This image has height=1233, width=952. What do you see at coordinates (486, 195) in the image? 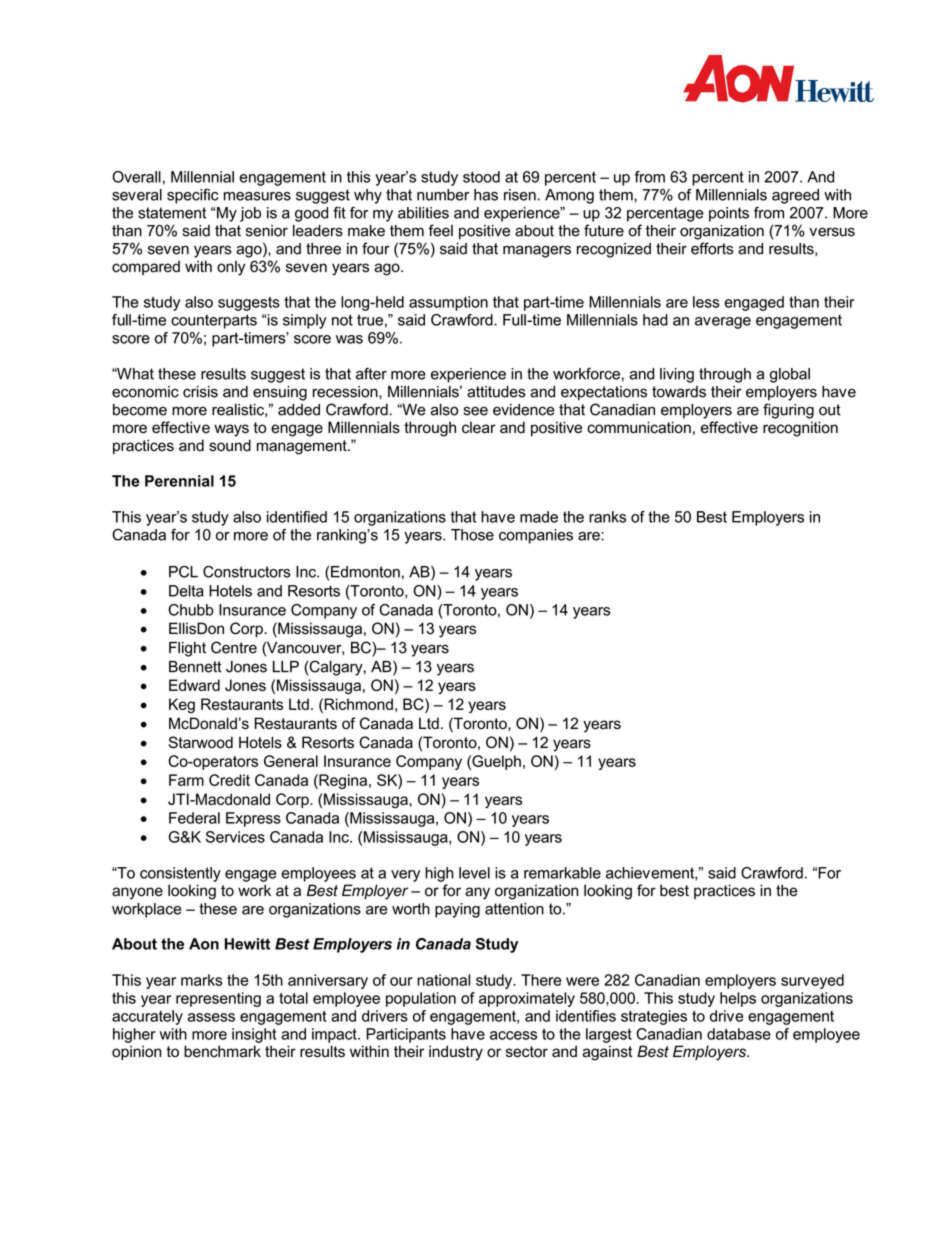
I see `has` at bounding box center [486, 195].
